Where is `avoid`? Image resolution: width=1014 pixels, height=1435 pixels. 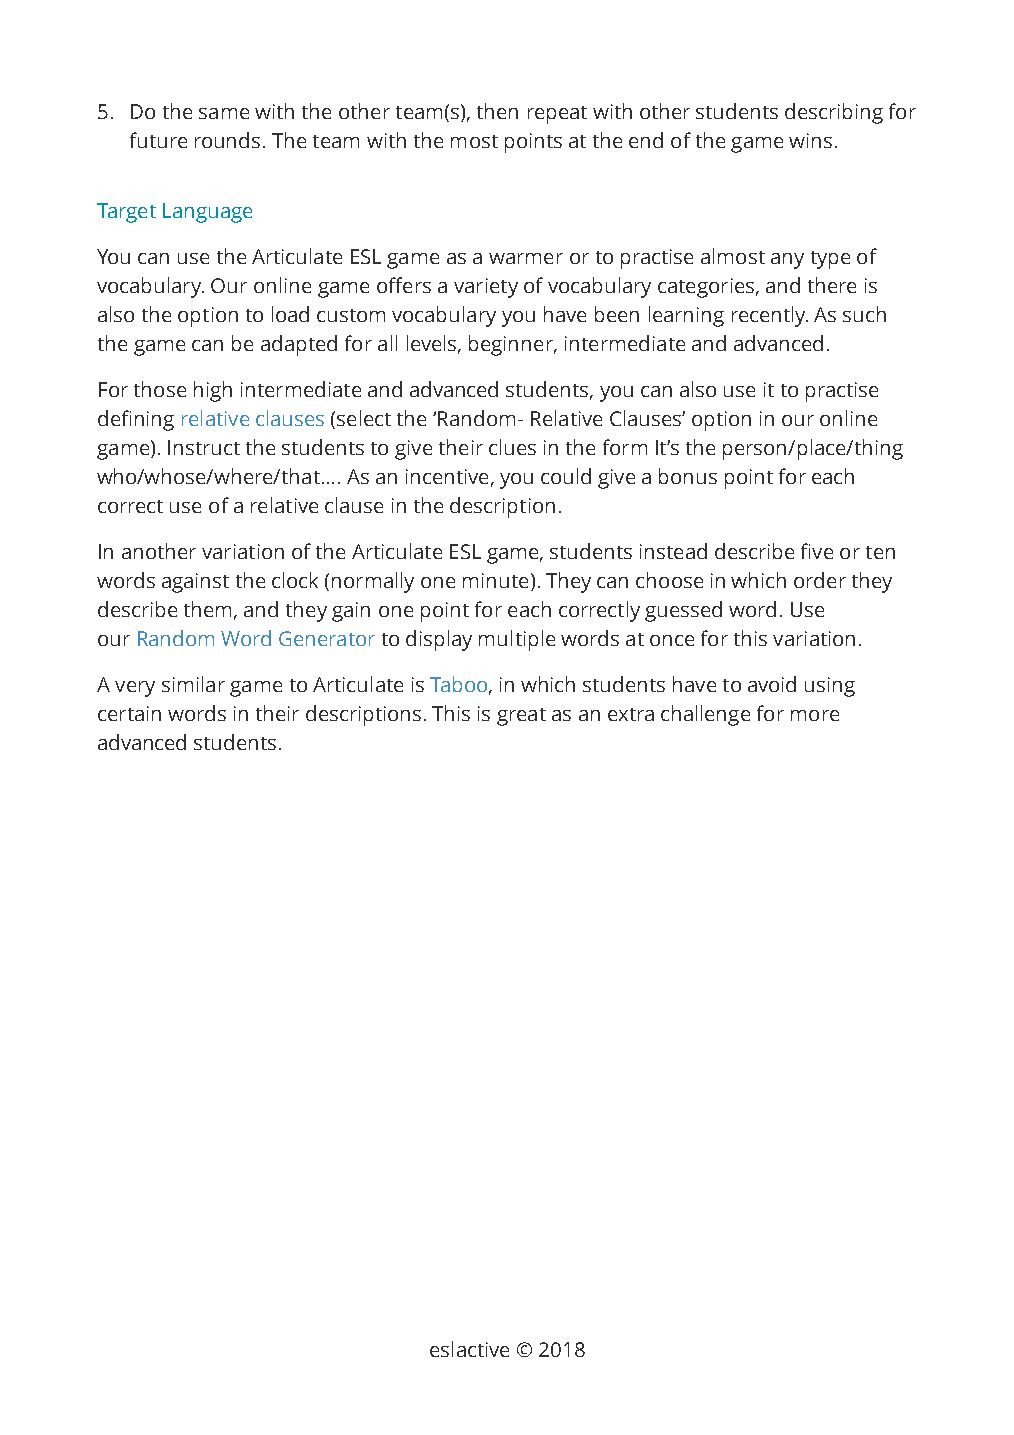
avoid is located at coordinates (772, 684).
